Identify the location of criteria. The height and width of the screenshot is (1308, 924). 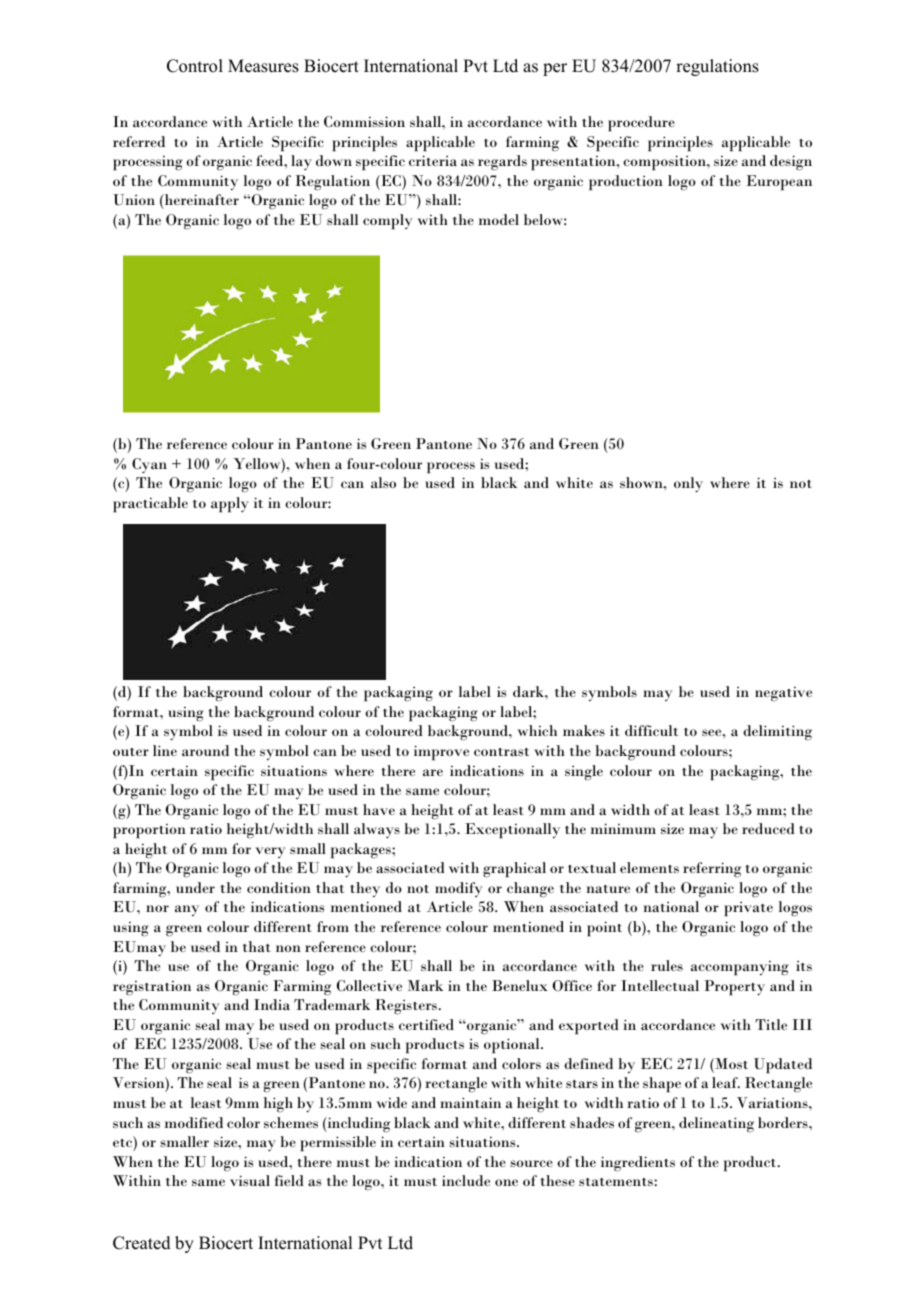
(433, 160).
